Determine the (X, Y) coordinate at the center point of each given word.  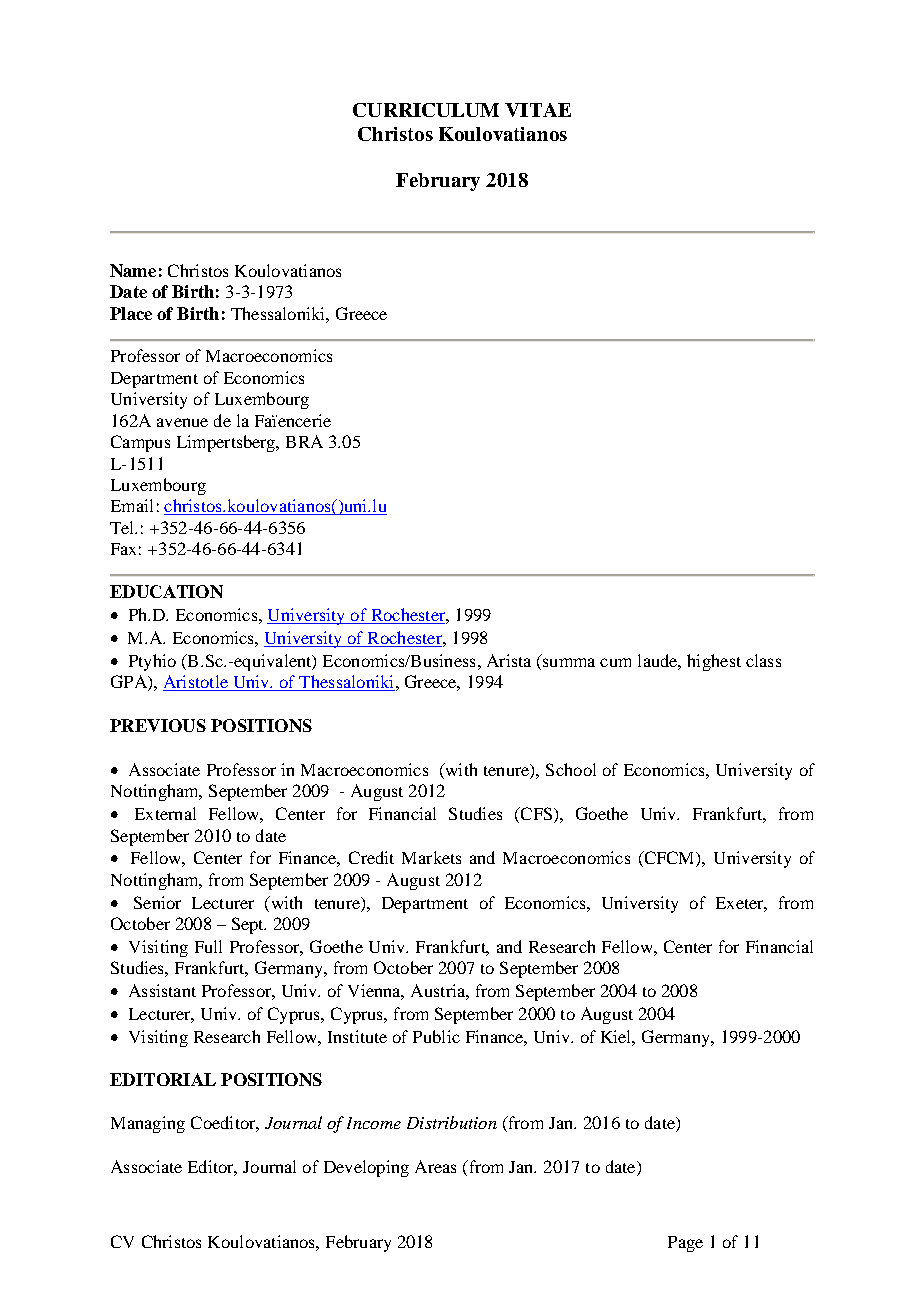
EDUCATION (166, 591)
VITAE (538, 110)
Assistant (162, 990)
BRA (304, 441)
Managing (148, 1124)
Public (436, 1036)
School (571, 769)
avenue (182, 422)
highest (714, 662)
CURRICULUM (426, 110)
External (165, 813)
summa (569, 662)
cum (615, 662)
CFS (536, 815)
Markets (431, 857)
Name (133, 270)
